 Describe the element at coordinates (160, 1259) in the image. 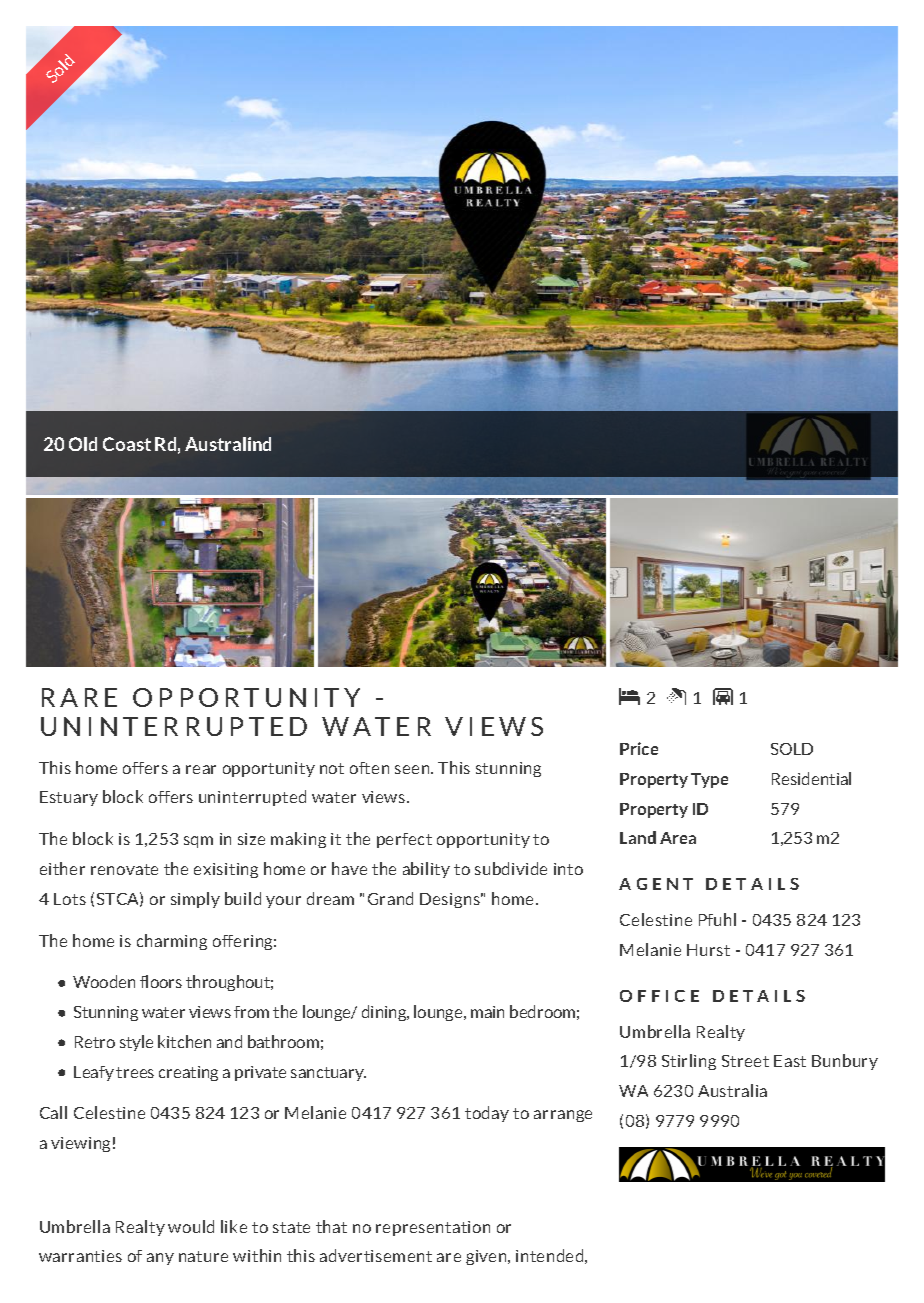

I see `any` at that location.
